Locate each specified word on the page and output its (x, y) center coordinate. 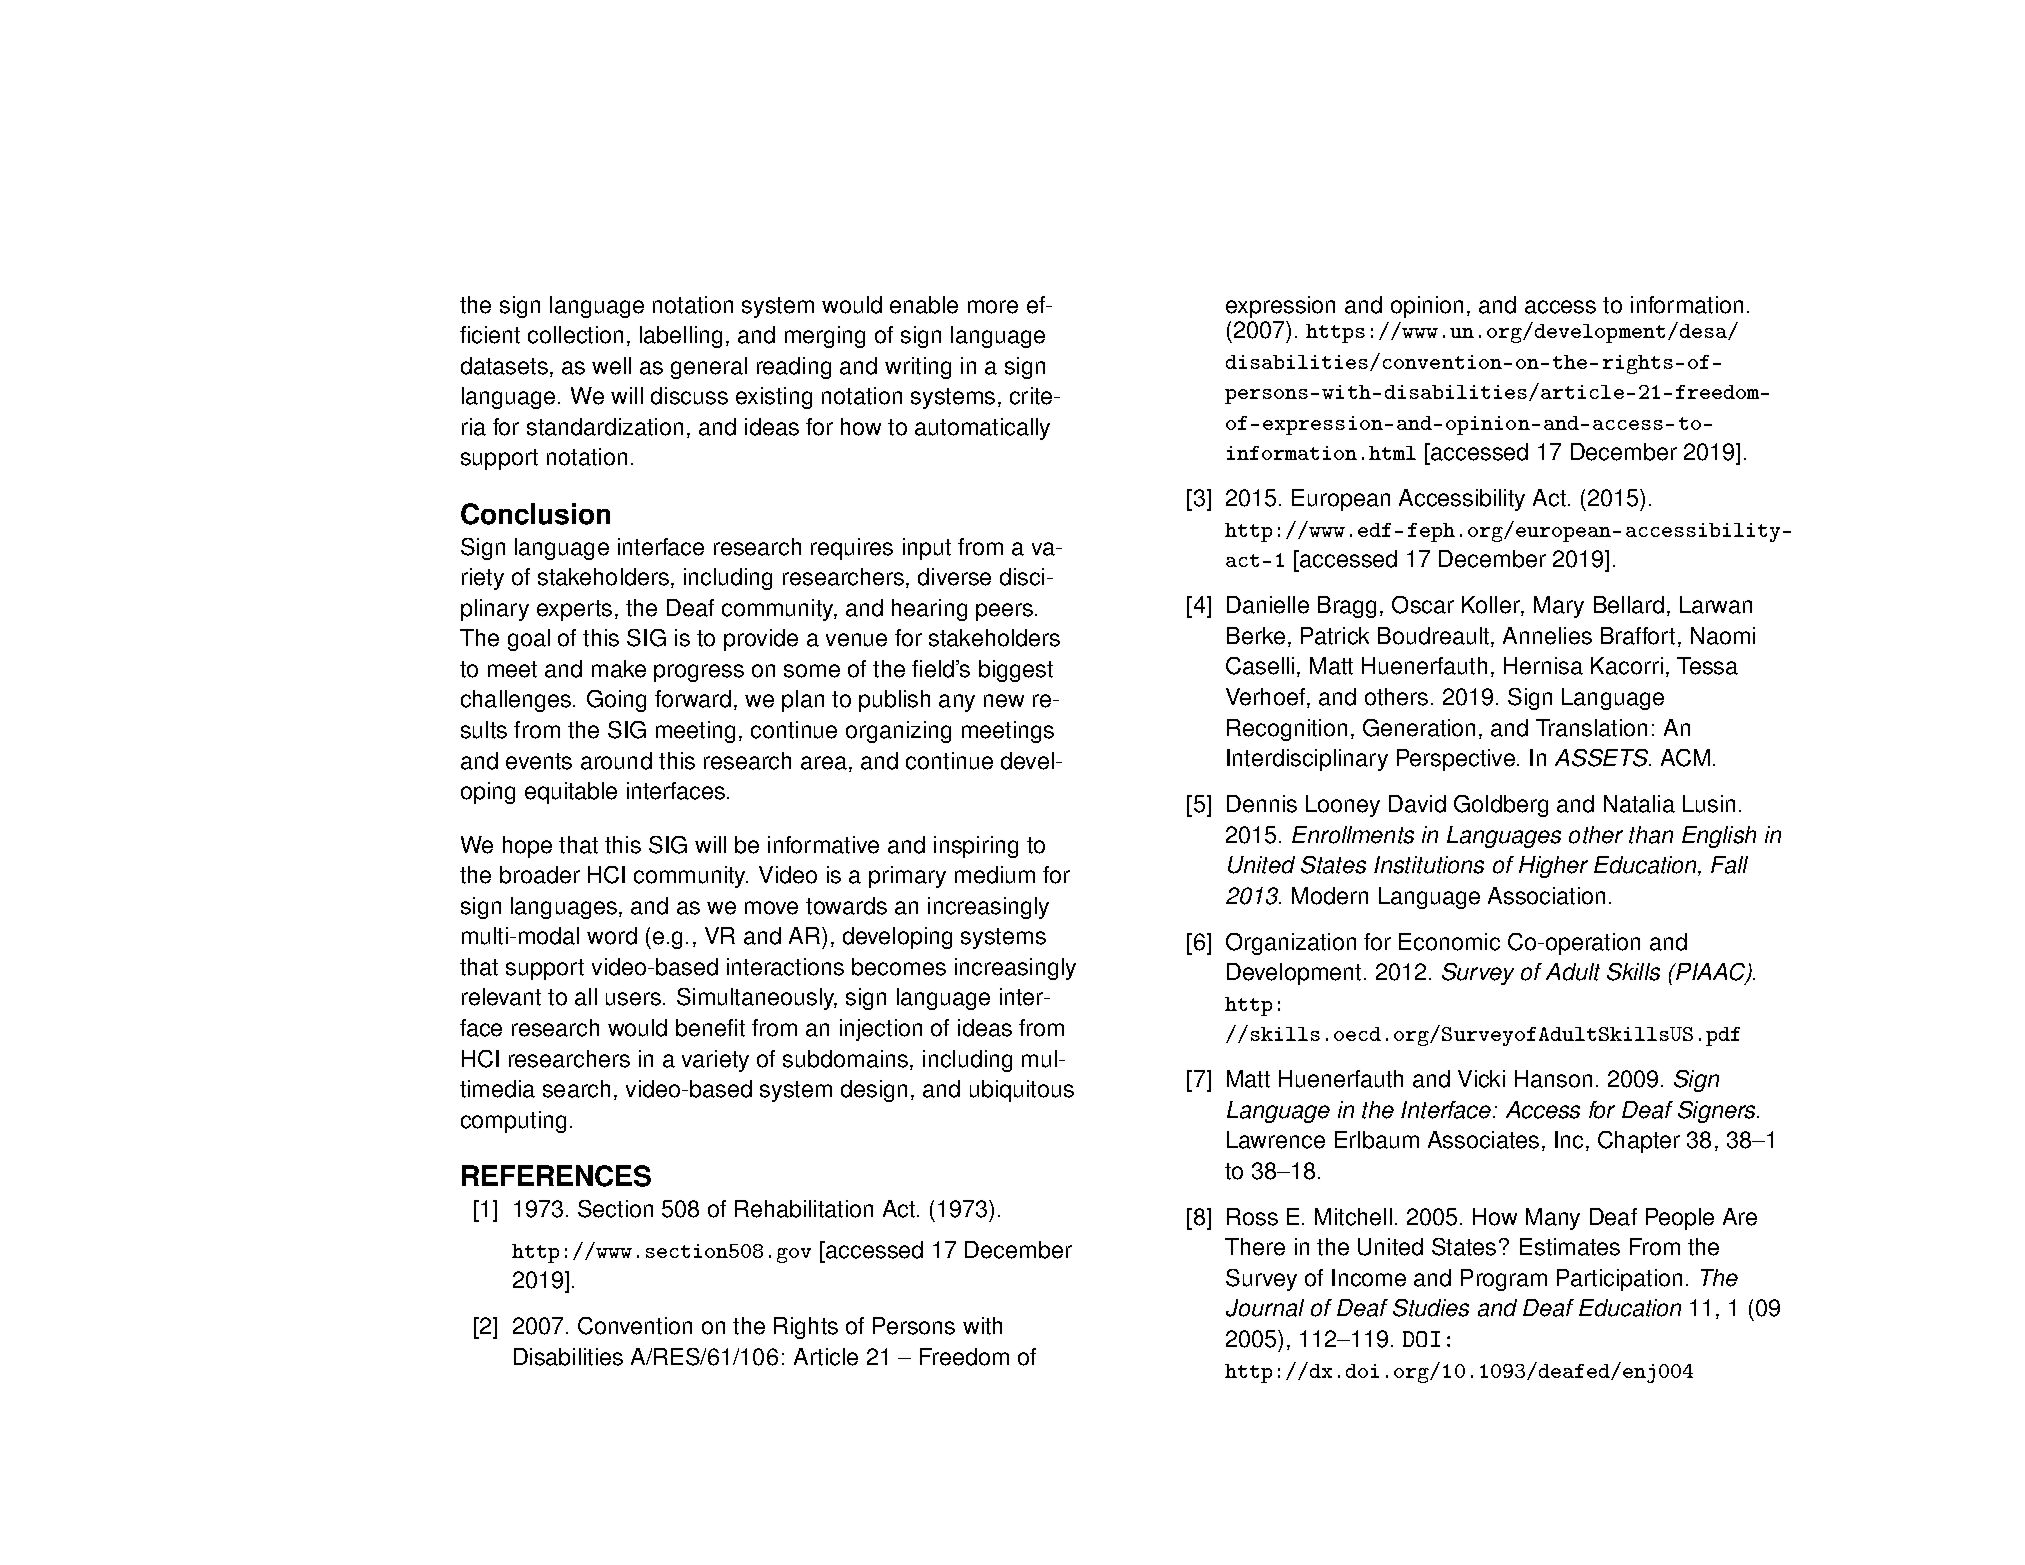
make (619, 669)
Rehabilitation (804, 1209)
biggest (1016, 671)
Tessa (1707, 666)
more (993, 307)
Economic (1449, 942)
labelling (681, 337)
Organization (1291, 944)
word (612, 936)
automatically (982, 429)
